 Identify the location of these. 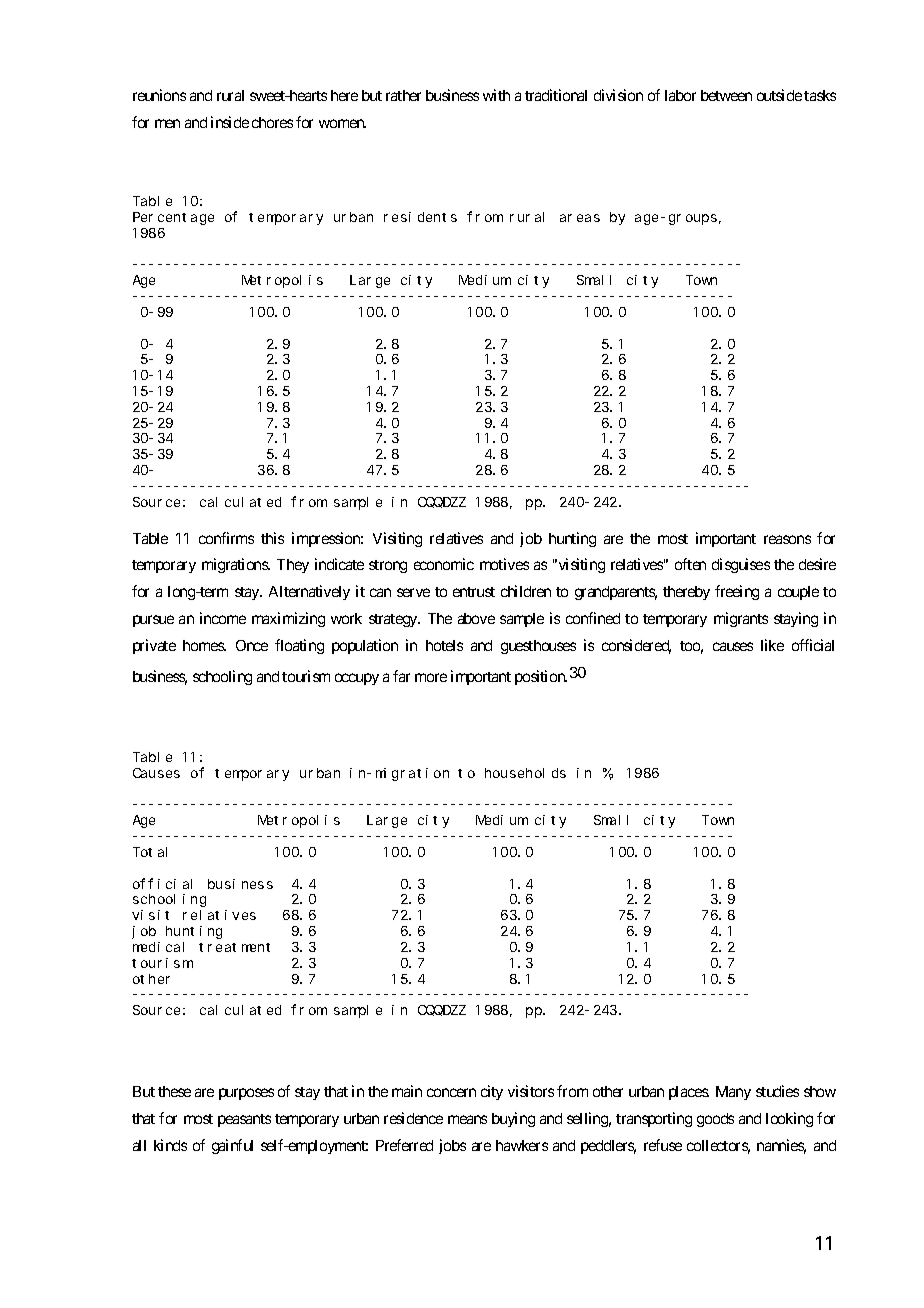
(174, 1091).
